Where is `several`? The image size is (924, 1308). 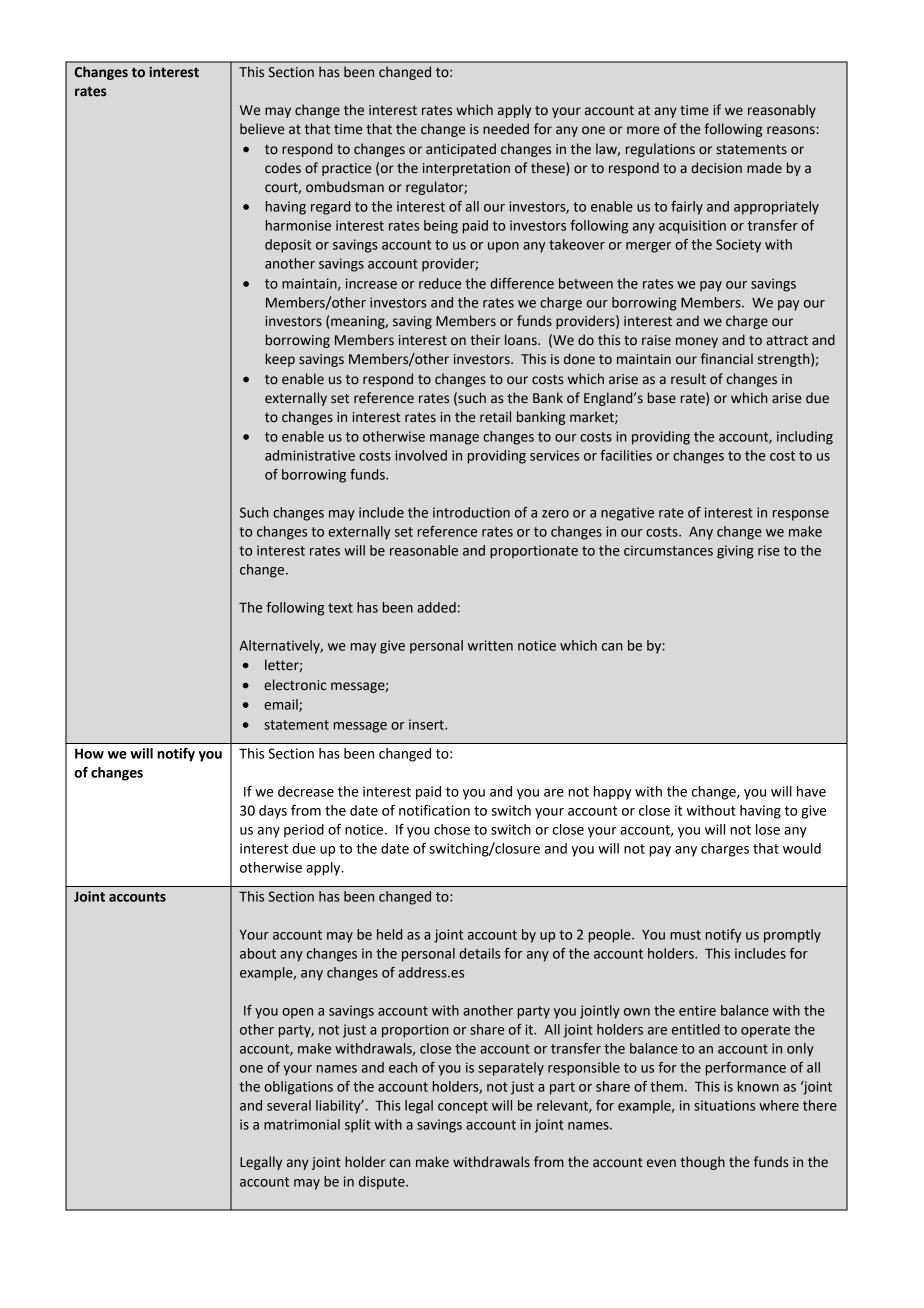
several is located at coordinates (289, 1105).
